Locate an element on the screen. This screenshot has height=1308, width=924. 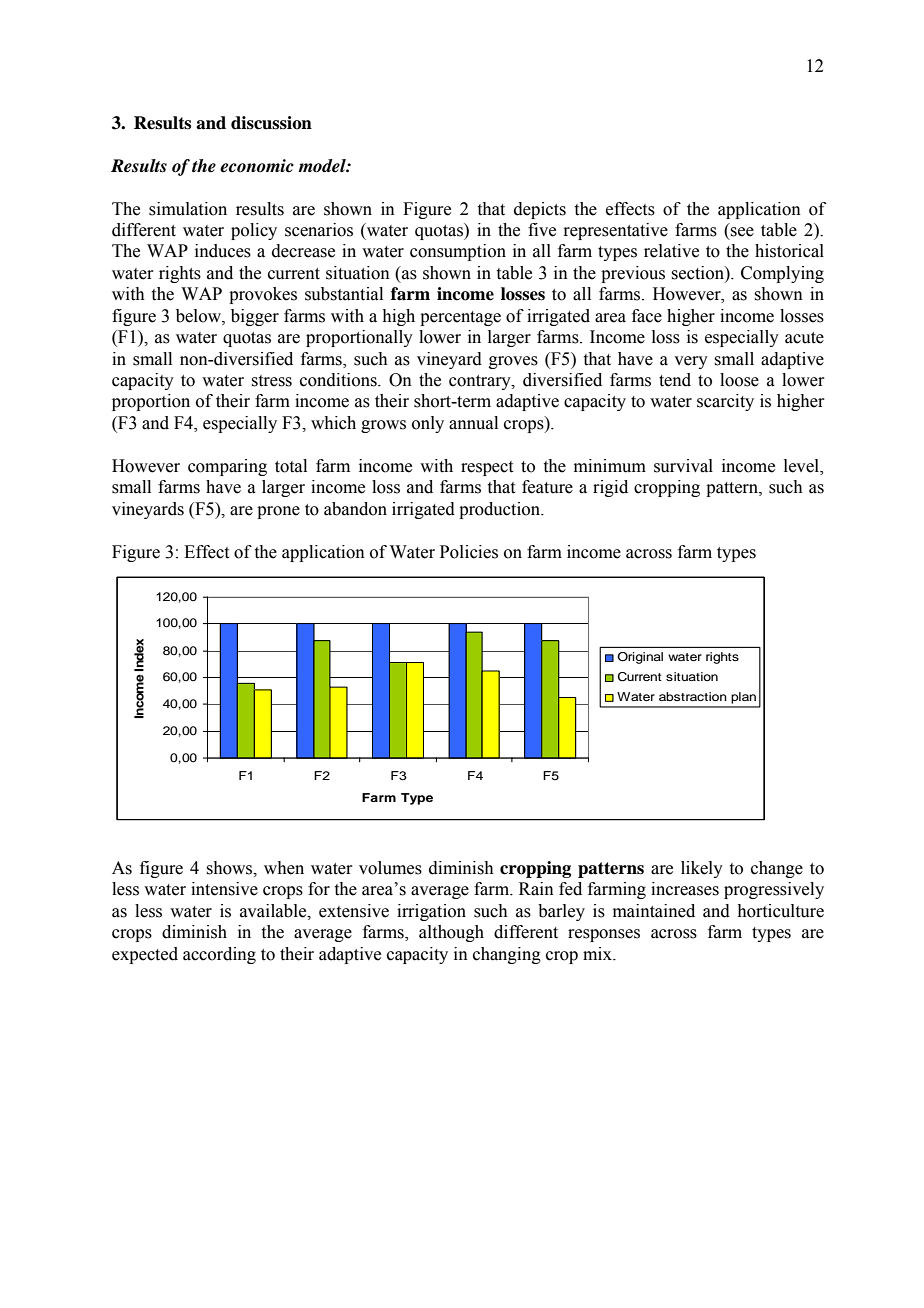
when is located at coordinates (284, 868).
